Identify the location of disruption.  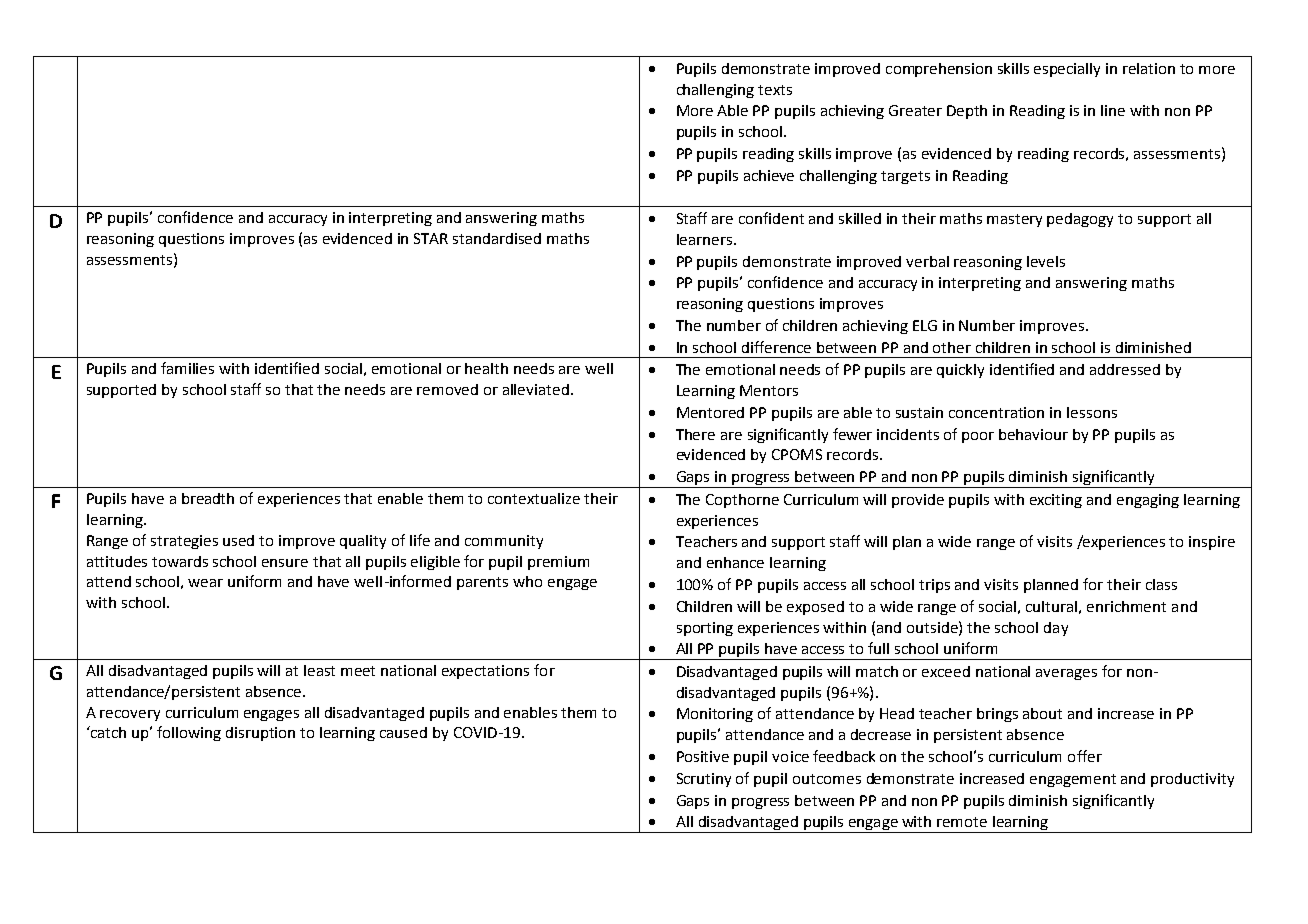
(260, 734).
